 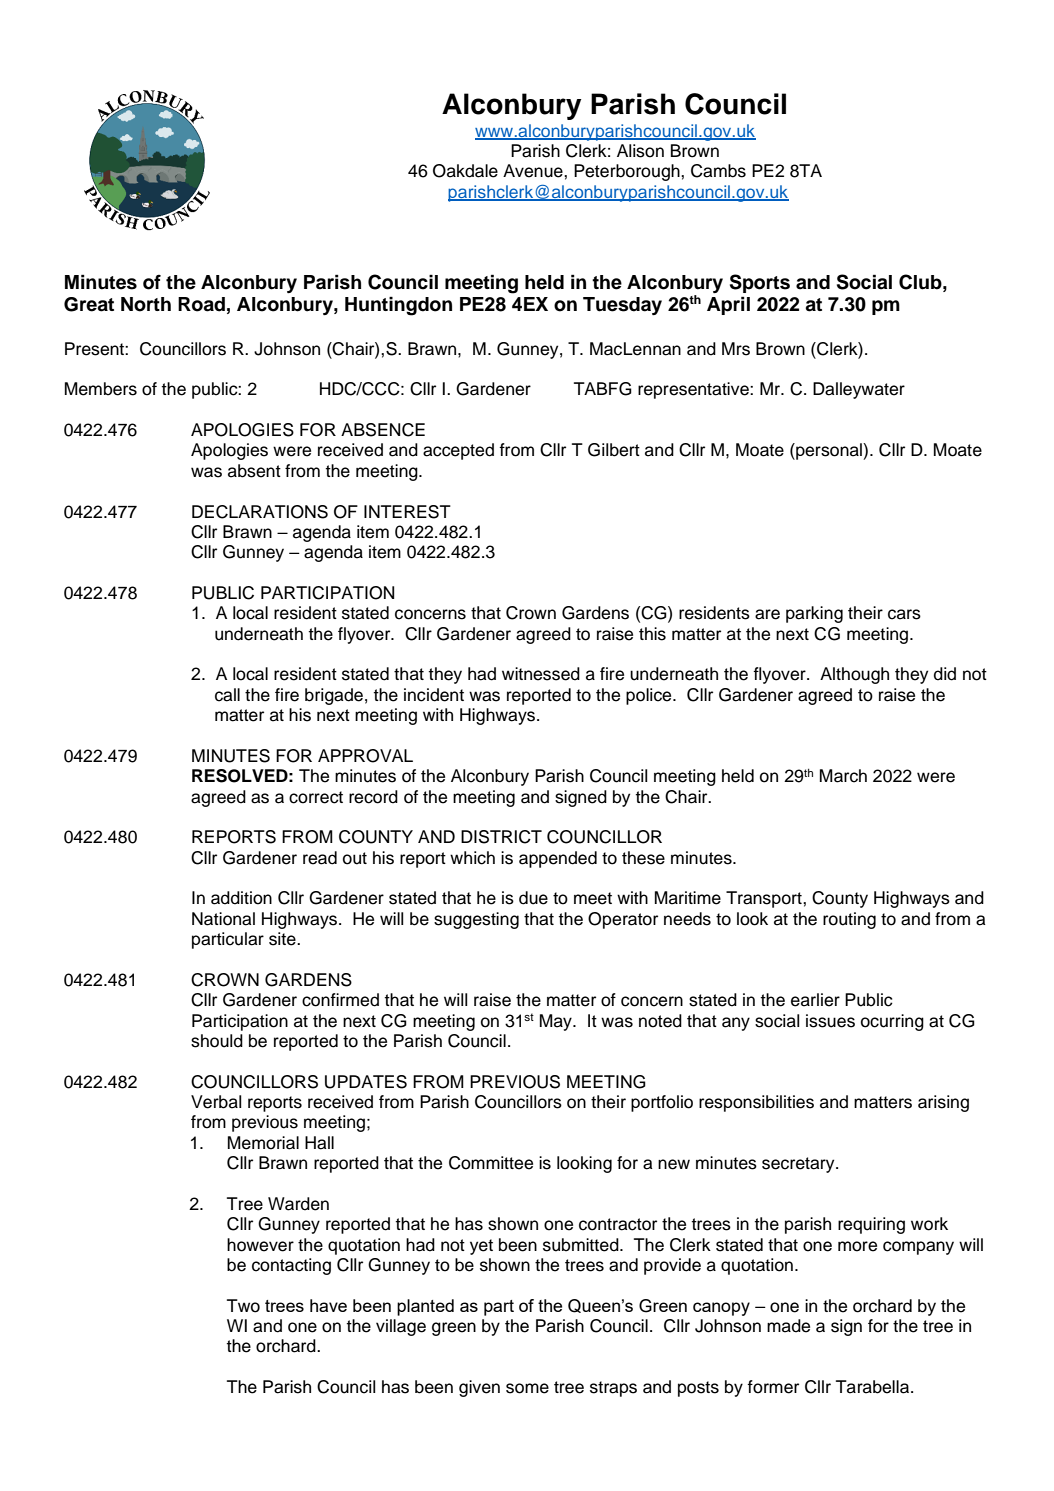 What do you see at coordinates (223, 919) in the screenshot?
I see `National` at bounding box center [223, 919].
